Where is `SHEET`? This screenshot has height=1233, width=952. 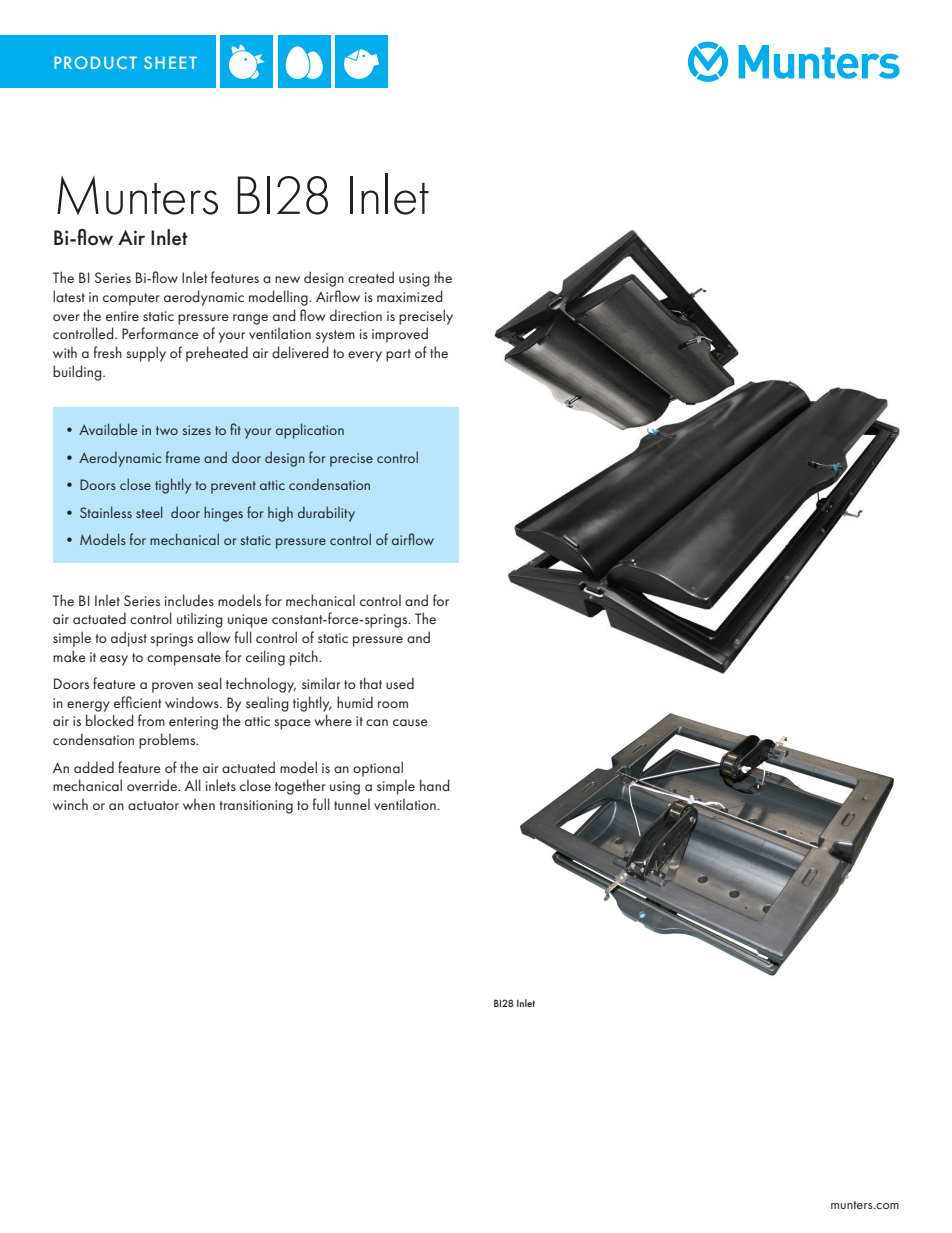
SHEET is located at coordinates (170, 62).
